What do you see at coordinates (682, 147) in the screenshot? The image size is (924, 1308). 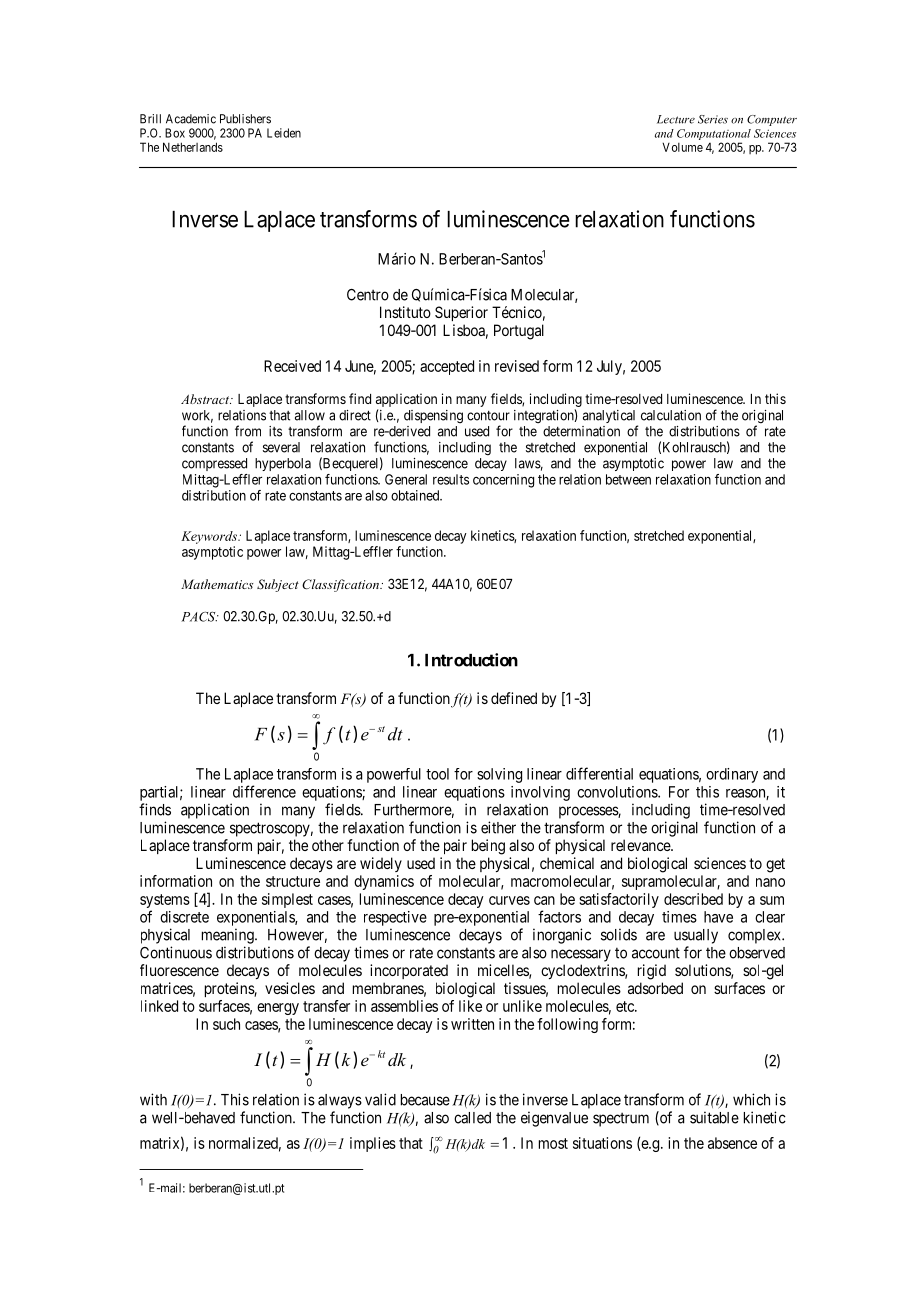 I see `Volume` at bounding box center [682, 147].
